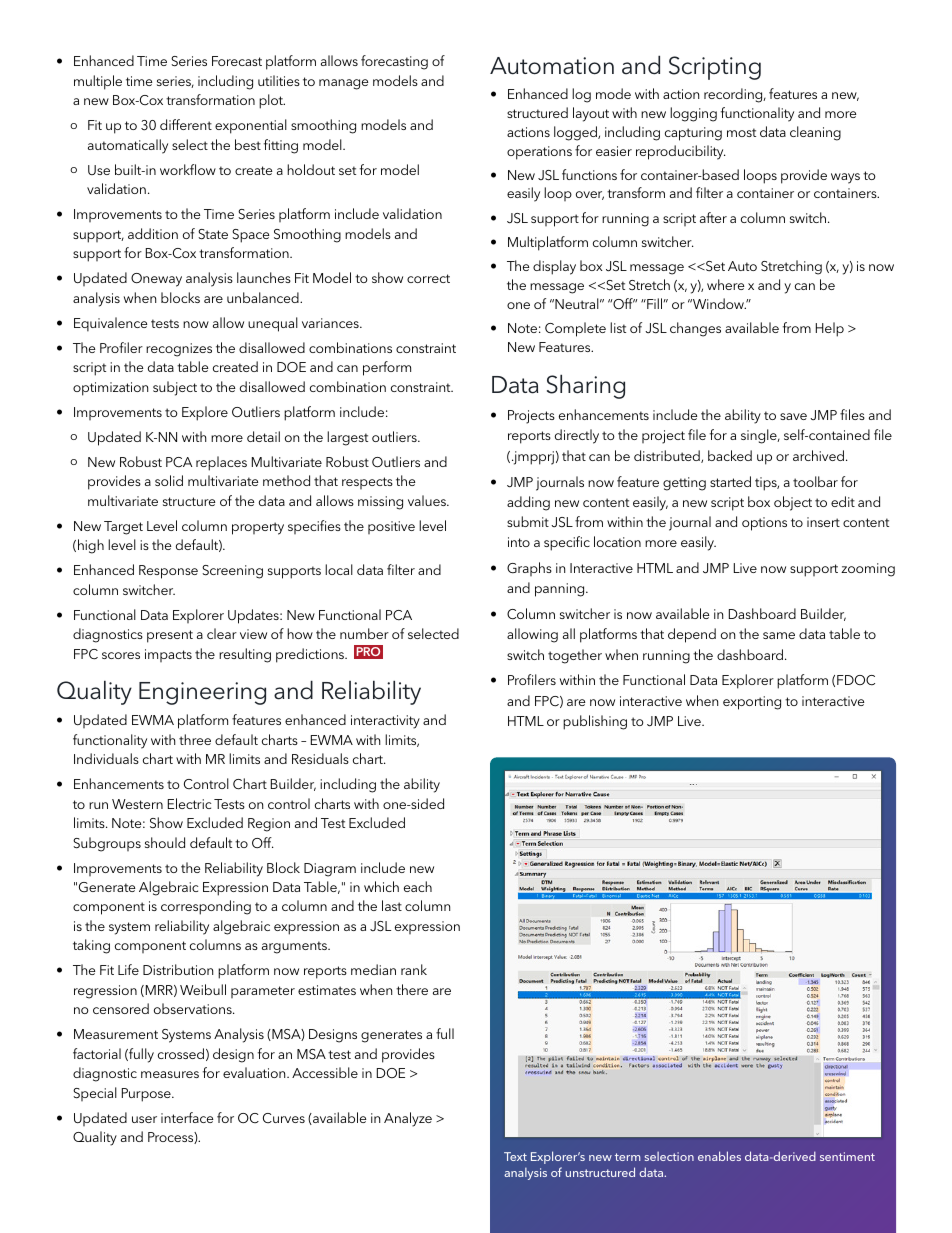 The image size is (952, 1233). I want to click on archived, so click(818, 455).
